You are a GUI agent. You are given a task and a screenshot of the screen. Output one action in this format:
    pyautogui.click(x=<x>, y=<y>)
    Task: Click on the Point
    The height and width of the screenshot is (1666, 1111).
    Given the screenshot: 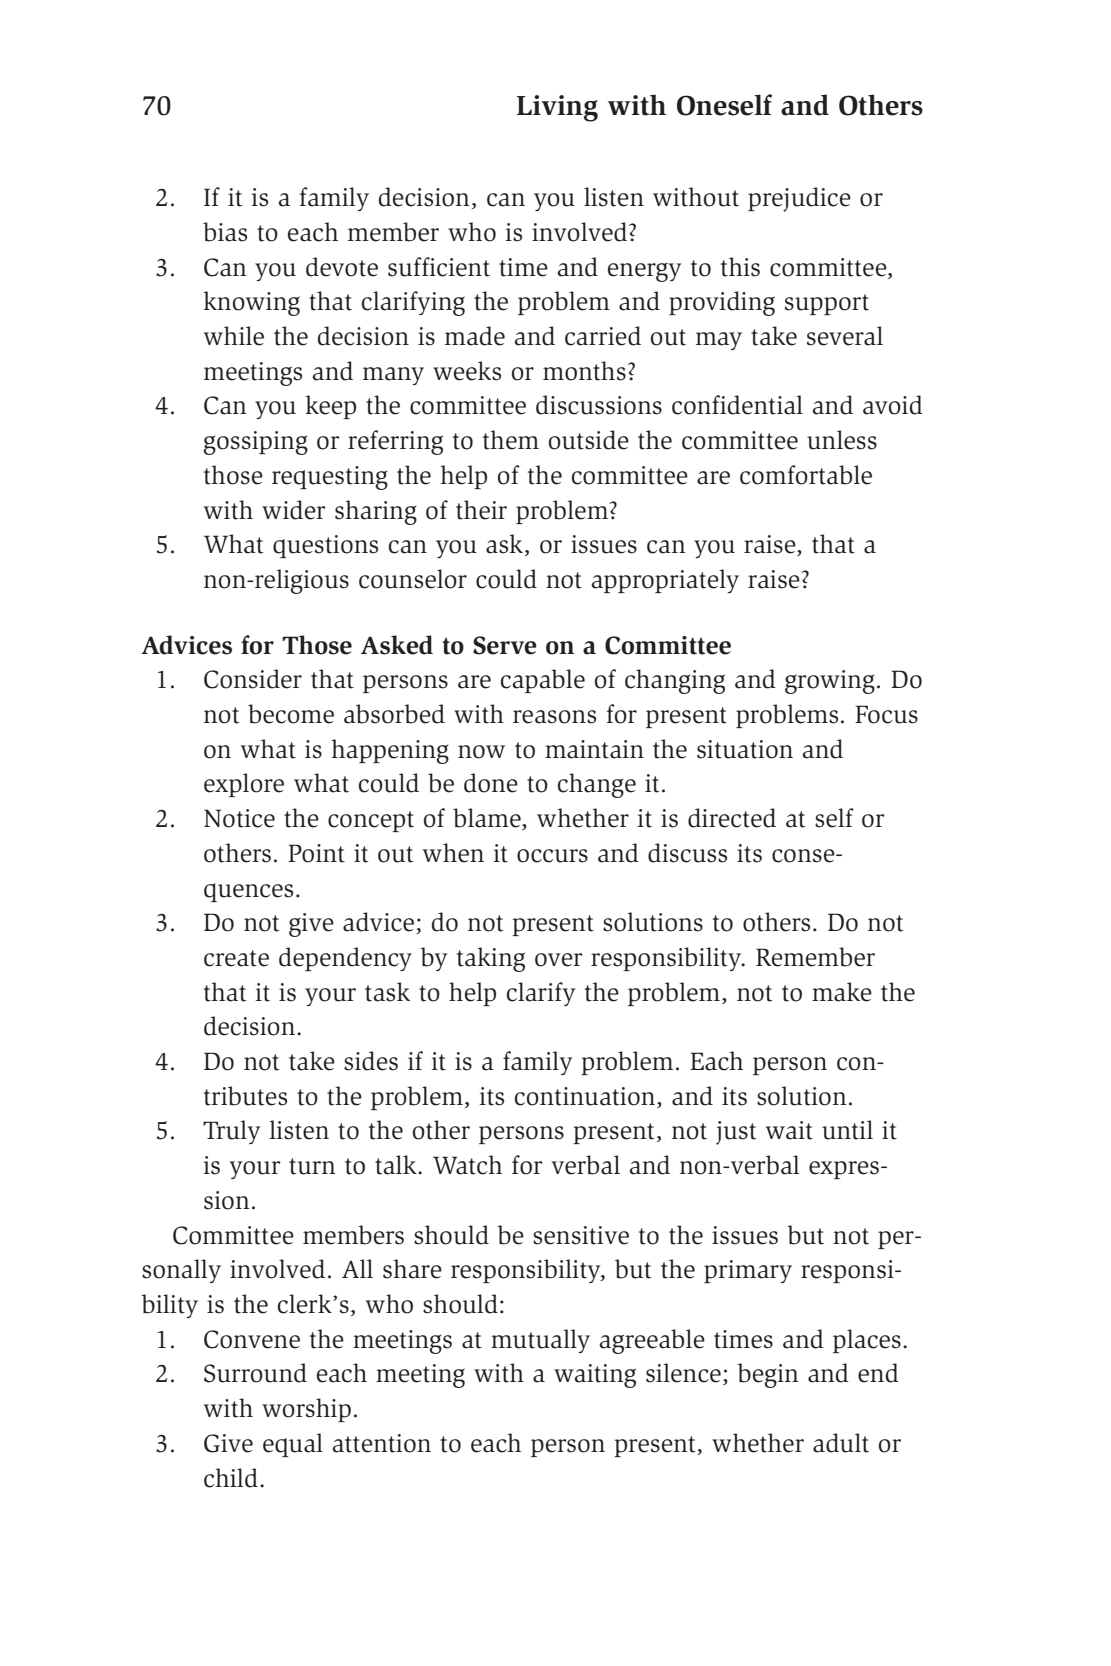 What is the action you would take?
    pyautogui.click(x=316, y=853)
